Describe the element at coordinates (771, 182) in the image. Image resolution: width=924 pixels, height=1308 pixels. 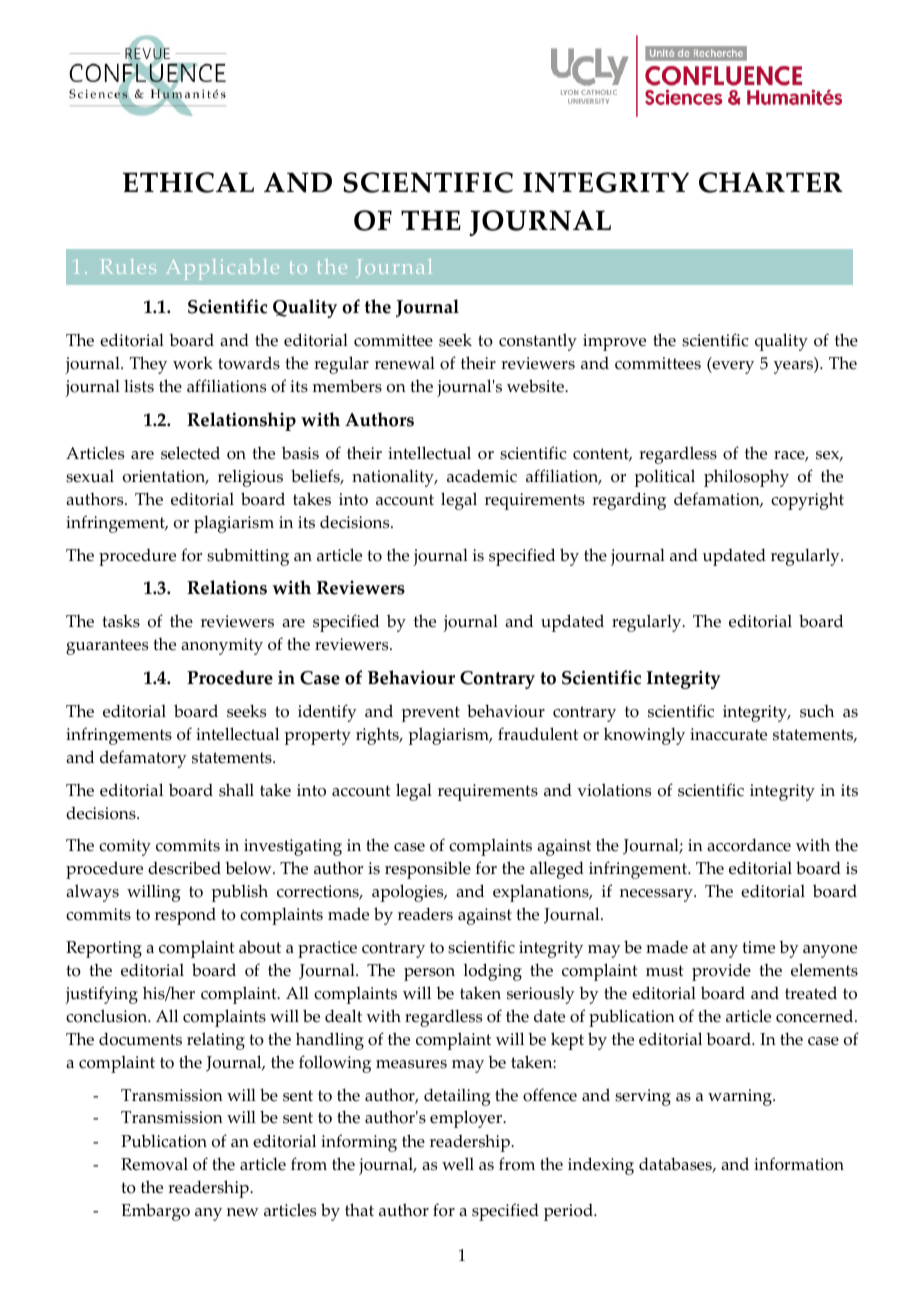
I see `CHARTER` at that location.
